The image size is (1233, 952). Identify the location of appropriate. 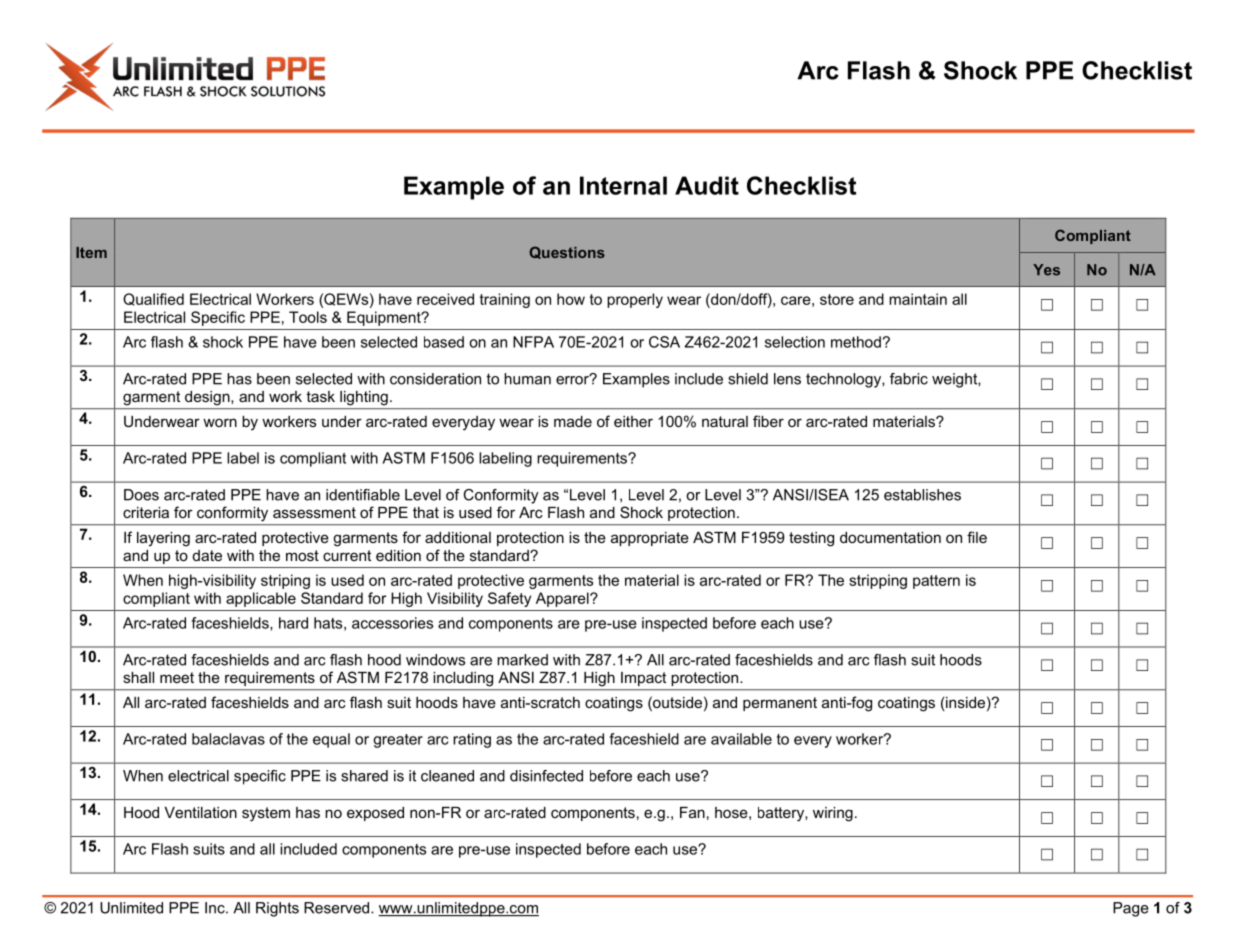
(650, 539).
